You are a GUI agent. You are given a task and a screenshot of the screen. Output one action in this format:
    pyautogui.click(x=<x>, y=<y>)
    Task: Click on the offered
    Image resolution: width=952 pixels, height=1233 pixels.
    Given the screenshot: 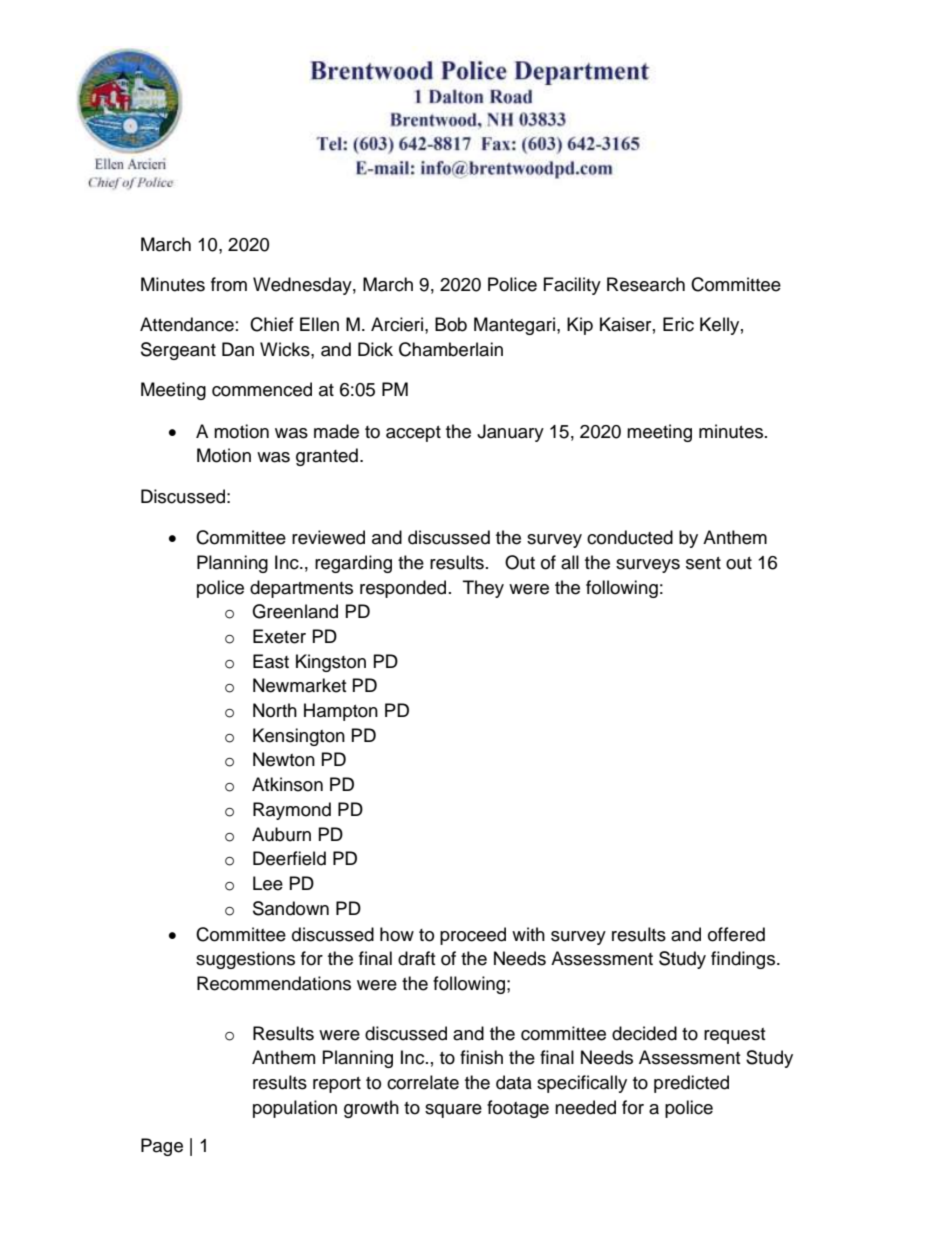 What is the action you would take?
    pyautogui.click(x=736, y=934)
